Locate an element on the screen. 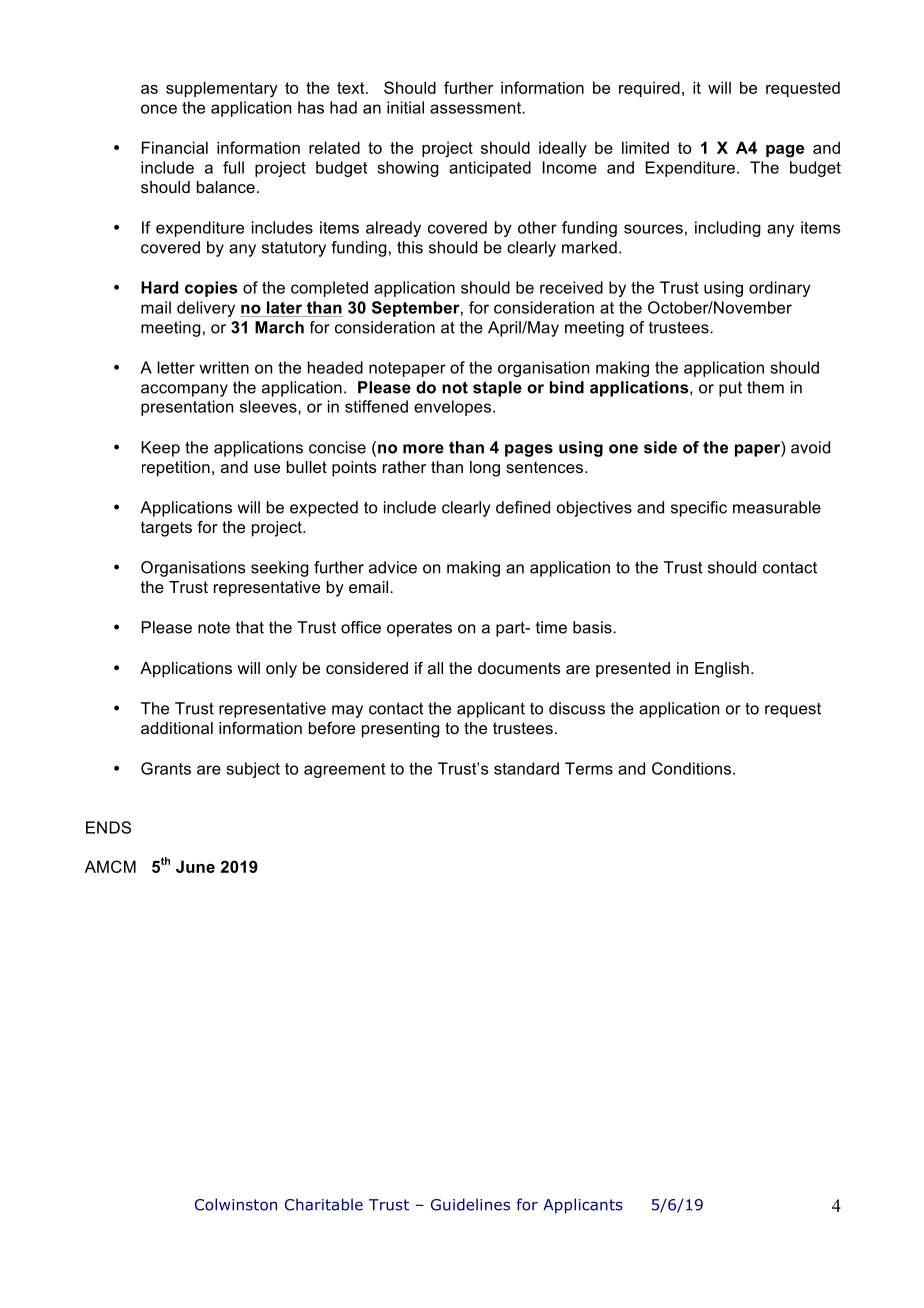 Image resolution: width=924 pixels, height=1308 pixels. English is located at coordinates (722, 670).
